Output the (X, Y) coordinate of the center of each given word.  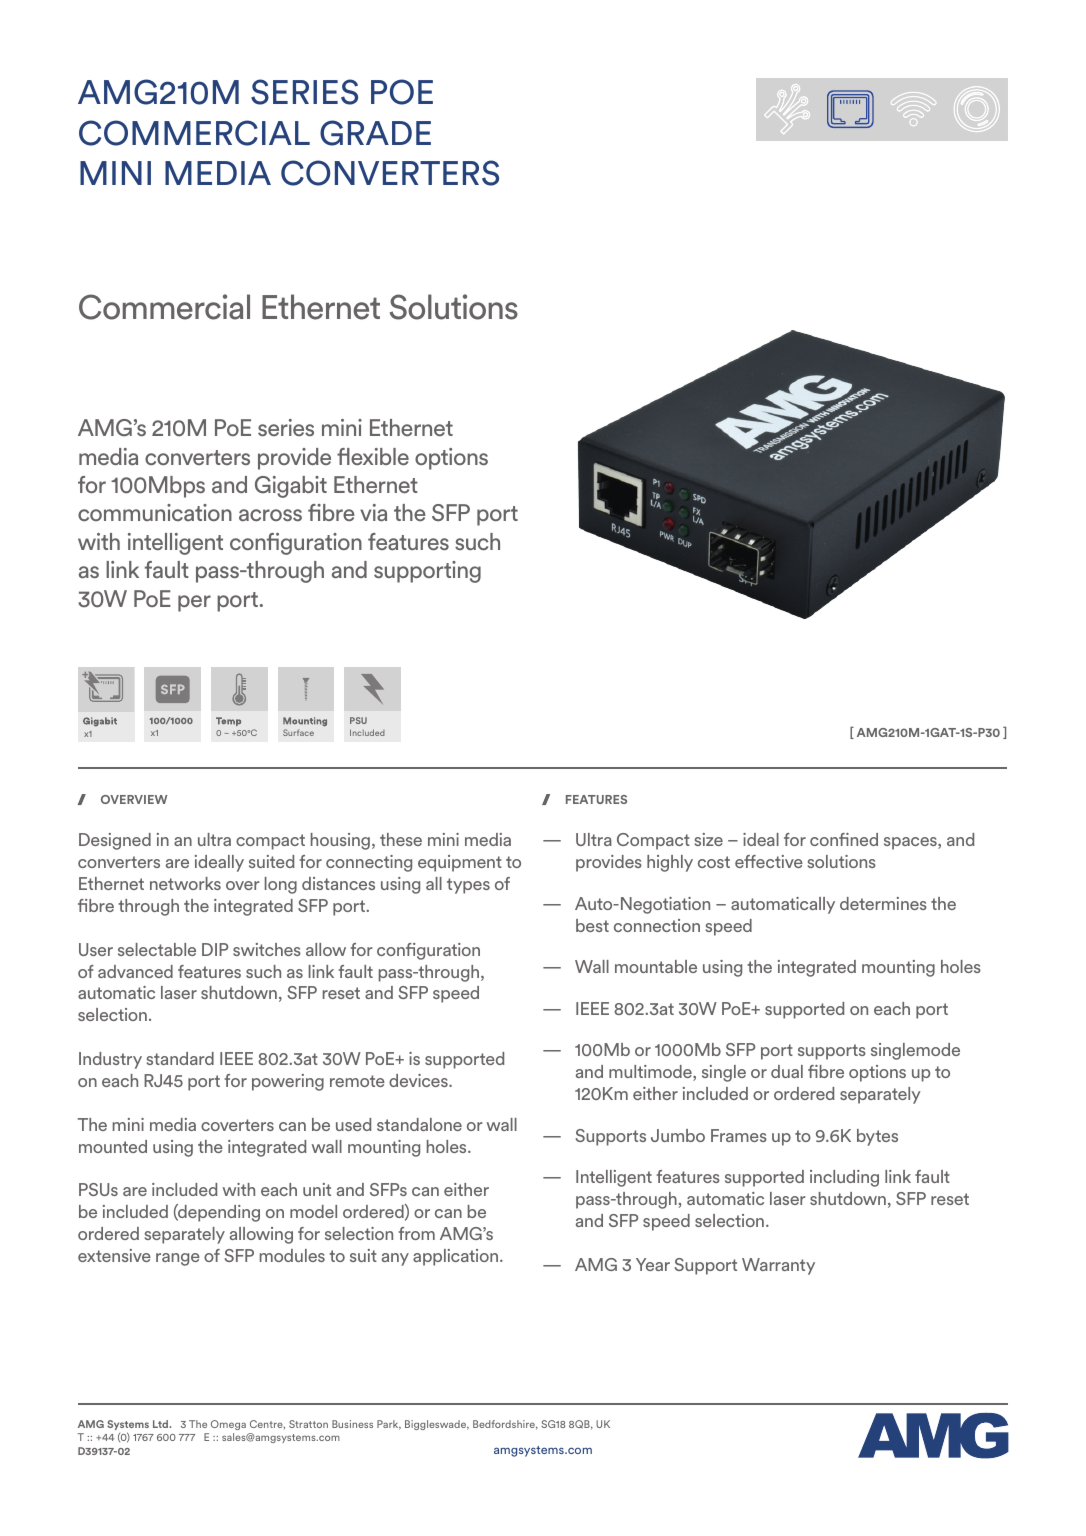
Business (352, 1424)
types (468, 886)
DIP (215, 949)
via (373, 513)
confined (844, 839)
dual (787, 1071)
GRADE (375, 133)
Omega (228, 1425)
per (194, 603)
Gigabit (291, 487)
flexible (373, 457)
